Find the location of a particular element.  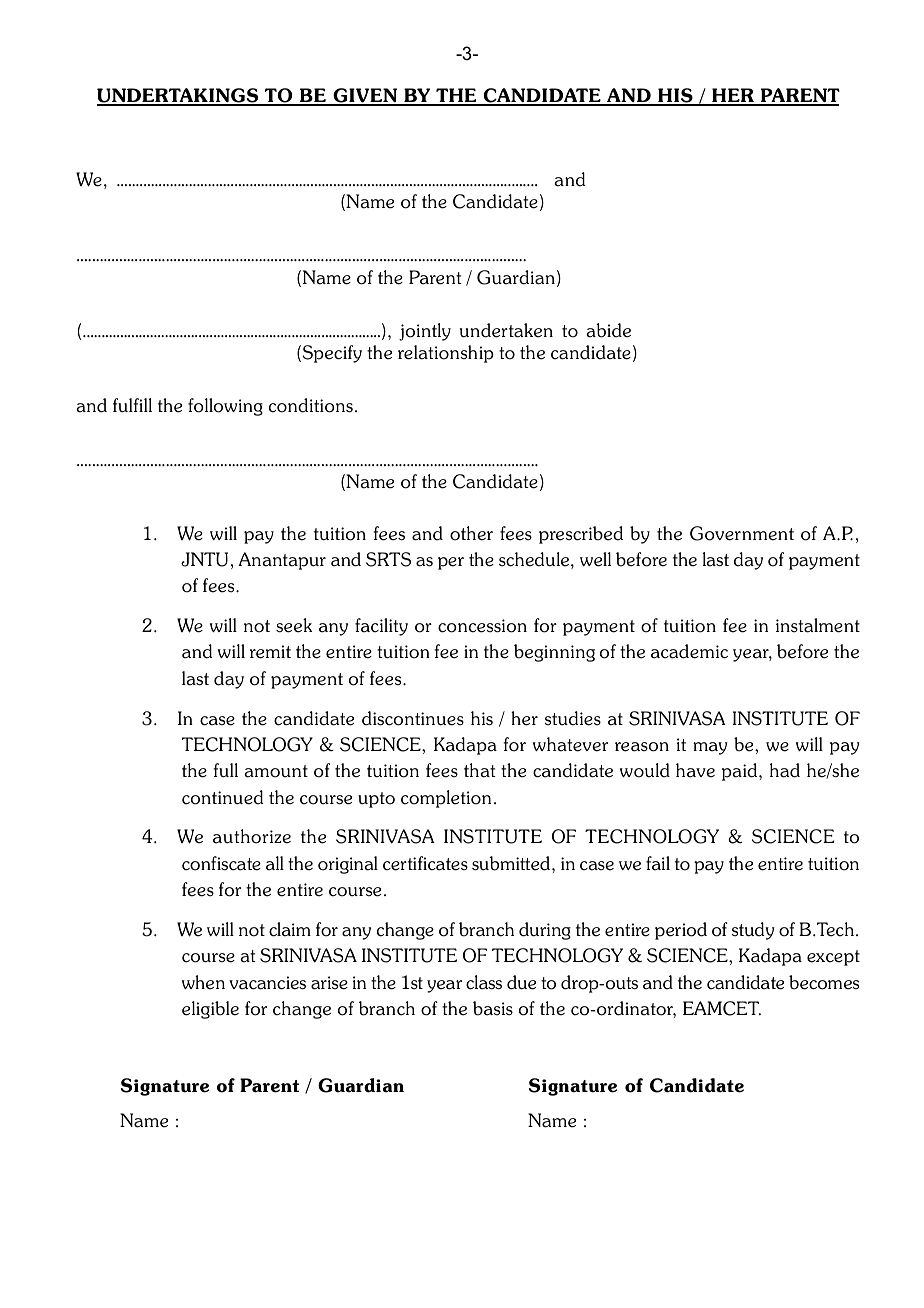

may is located at coordinates (710, 748).
